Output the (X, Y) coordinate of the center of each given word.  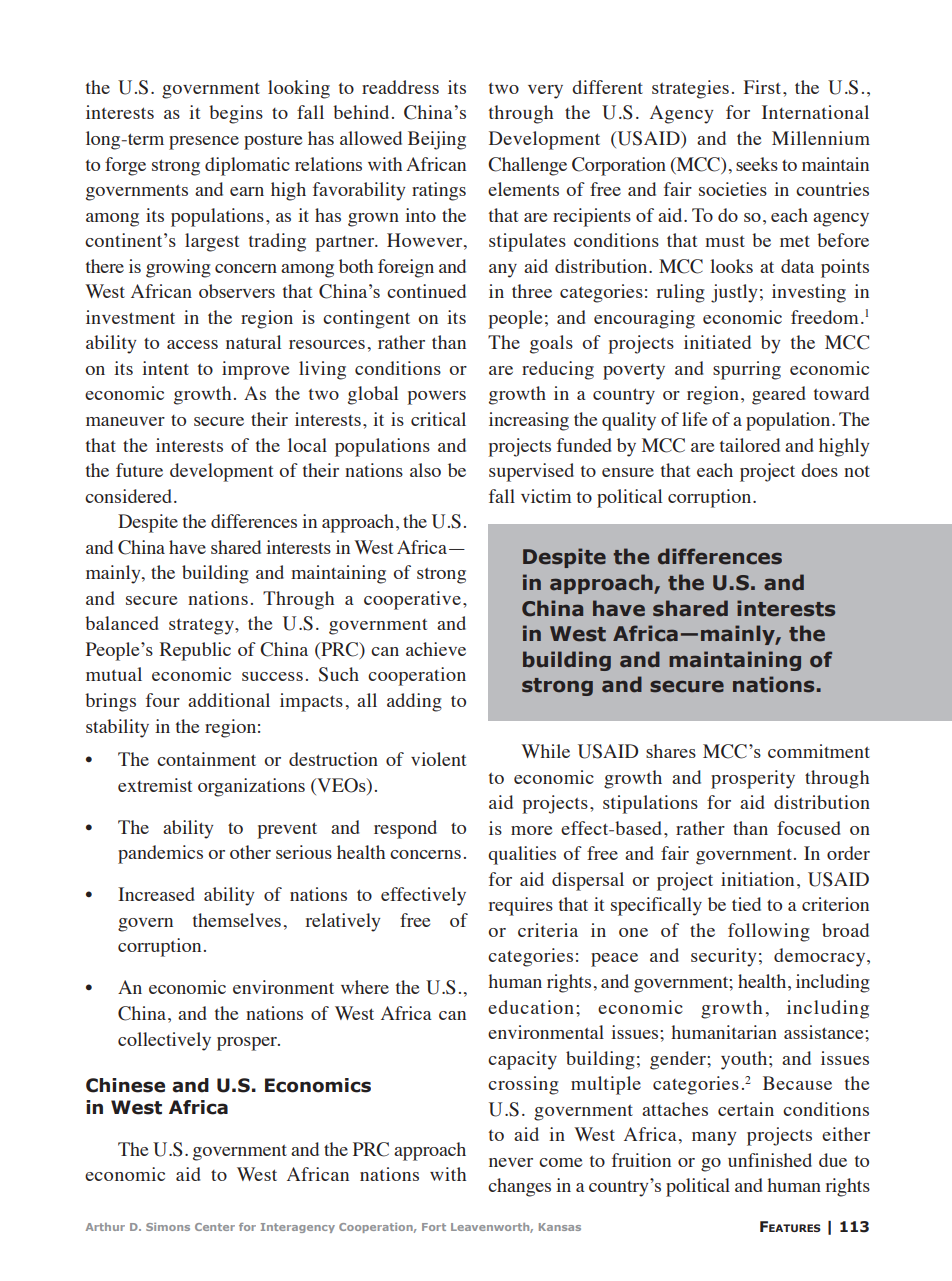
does (819, 470)
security (724, 957)
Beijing (437, 140)
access (192, 344)
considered (130, 496)
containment (206, 759)
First (764, 87)
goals (551, 344)
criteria (548, 930)
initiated (717, 342)
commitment (819, 751)
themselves (237, 920)
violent (438, 759)
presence (204, 143)
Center (215, 1227)
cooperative (412, 600)
